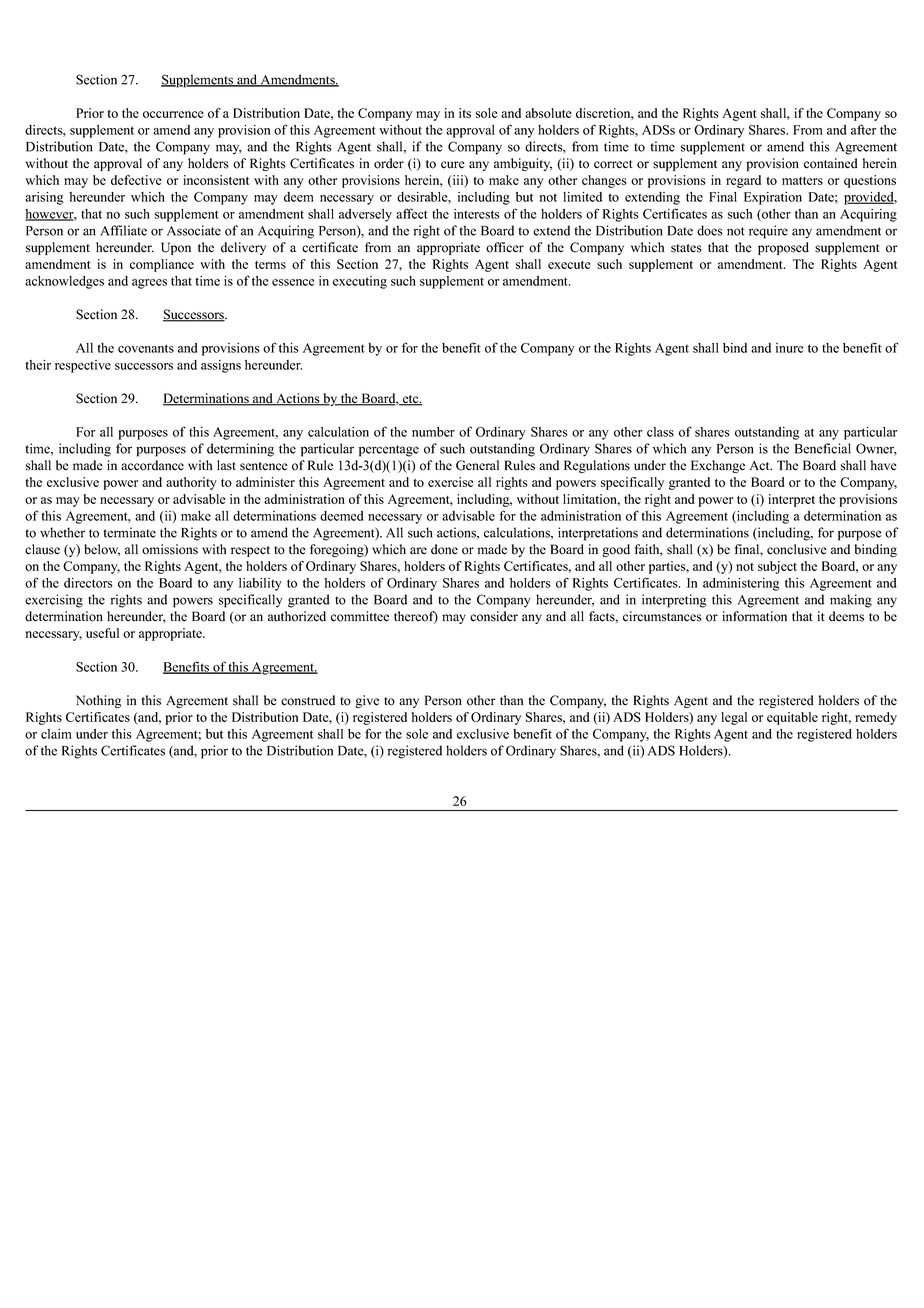 The width and height of the screenshot is (924, 1308). I want to click on after, so click(863, 129).
